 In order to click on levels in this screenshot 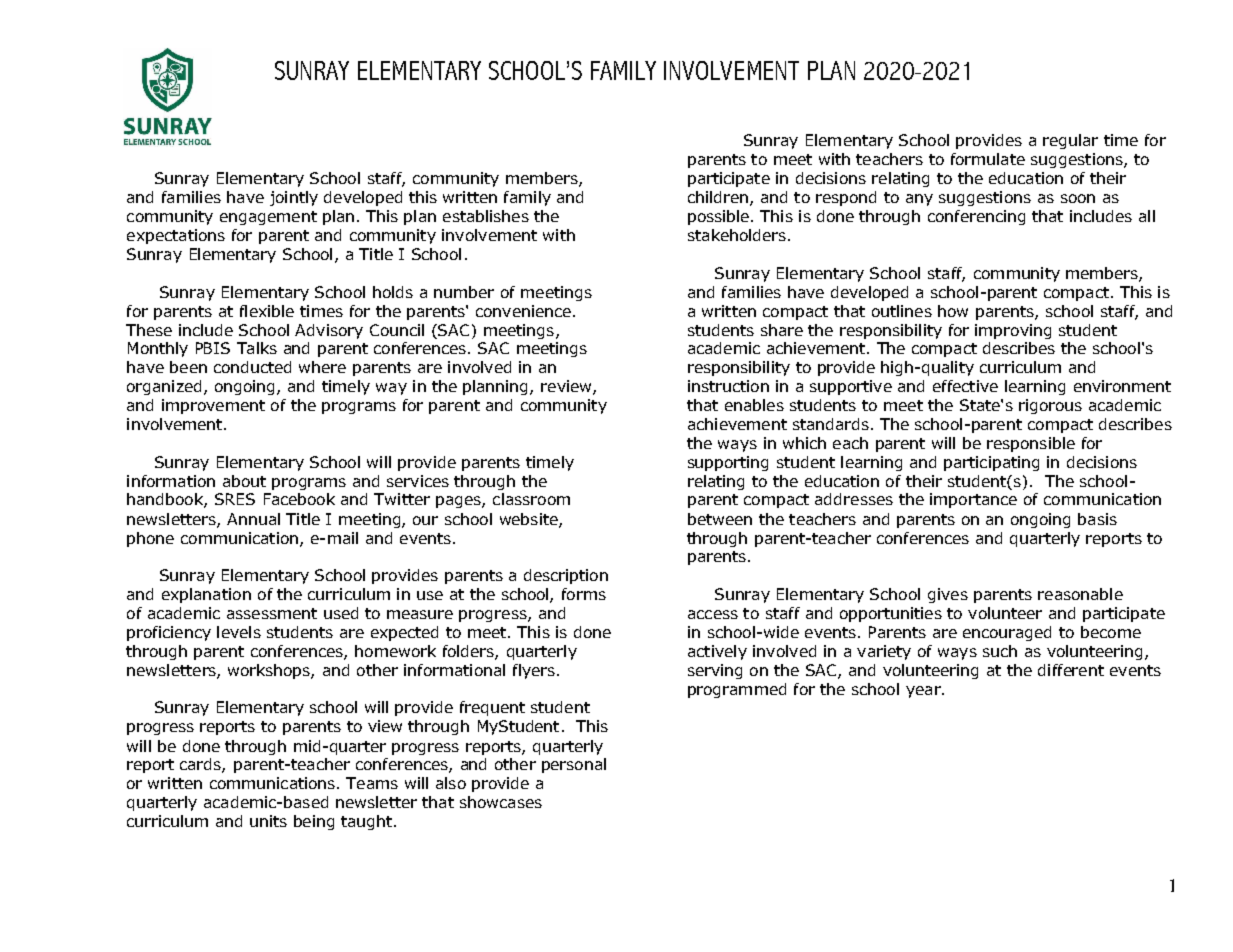, I will do `click(239, 632)`.
